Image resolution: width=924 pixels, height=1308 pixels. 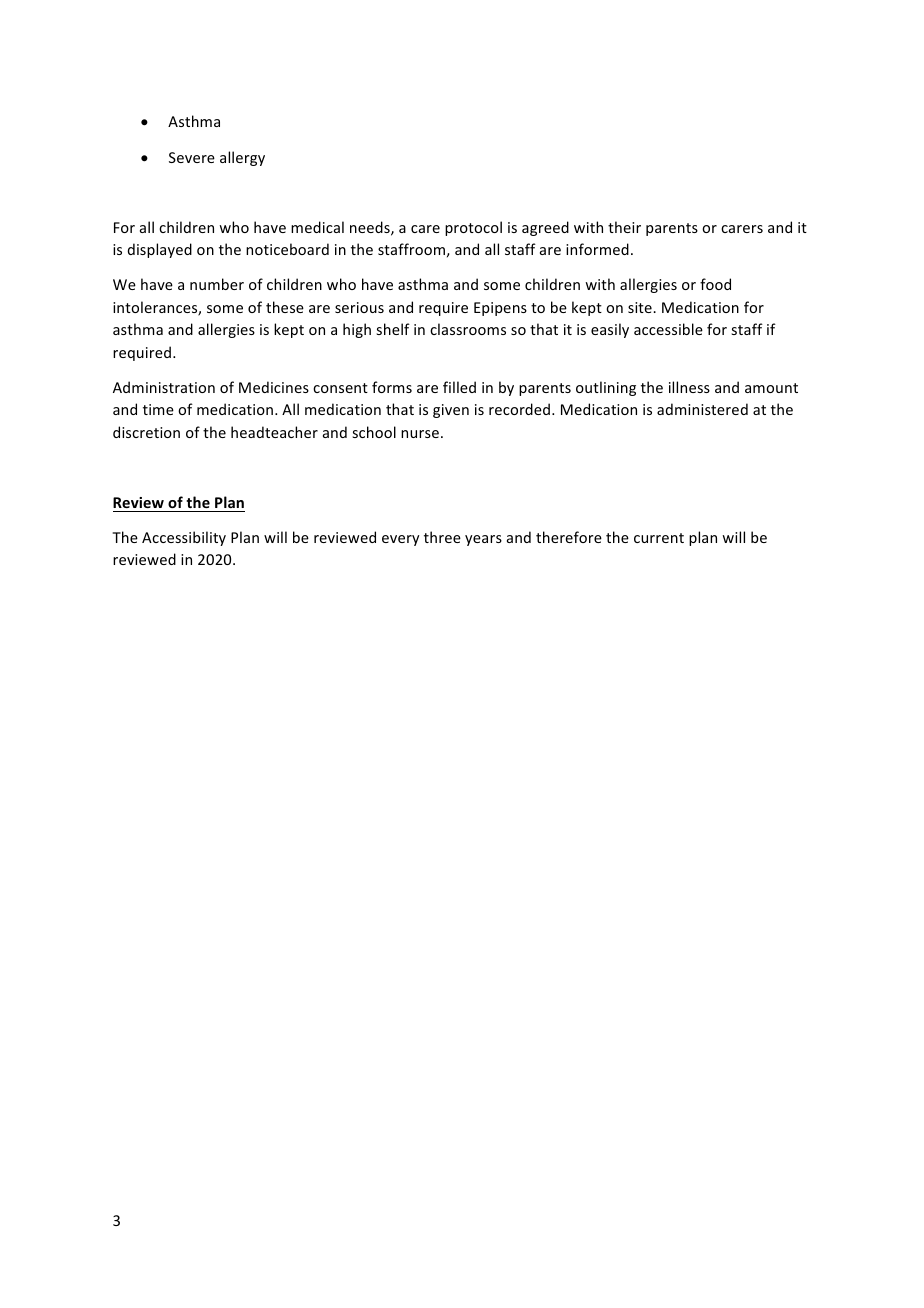 I want to click on Accessibility, so click(x=184, y=538).
